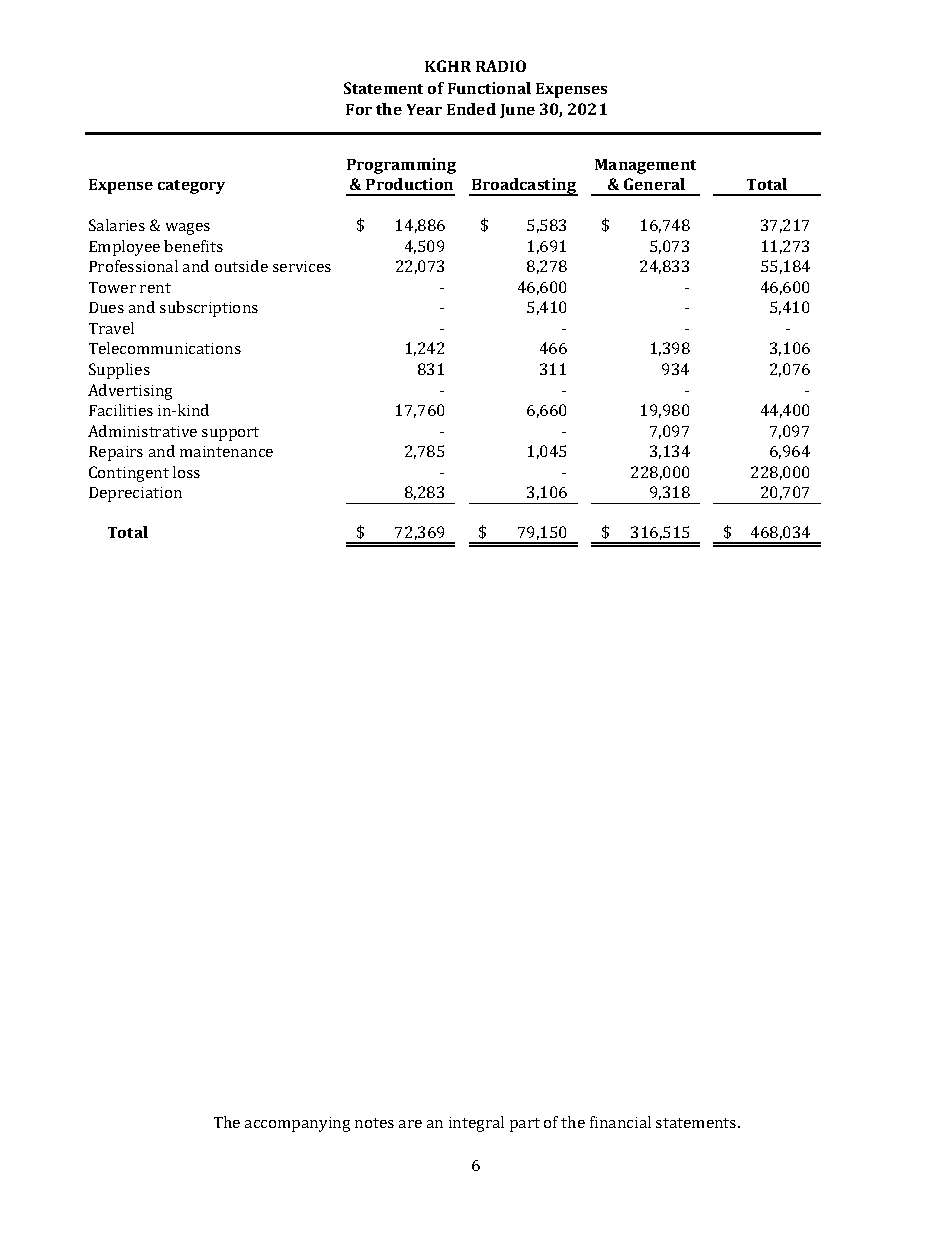 The height and width of the page is (1233, 952). What do you see at coordinates (135, 494) in the page?
I see `Depreciation` at bounding box center [135, 494].
